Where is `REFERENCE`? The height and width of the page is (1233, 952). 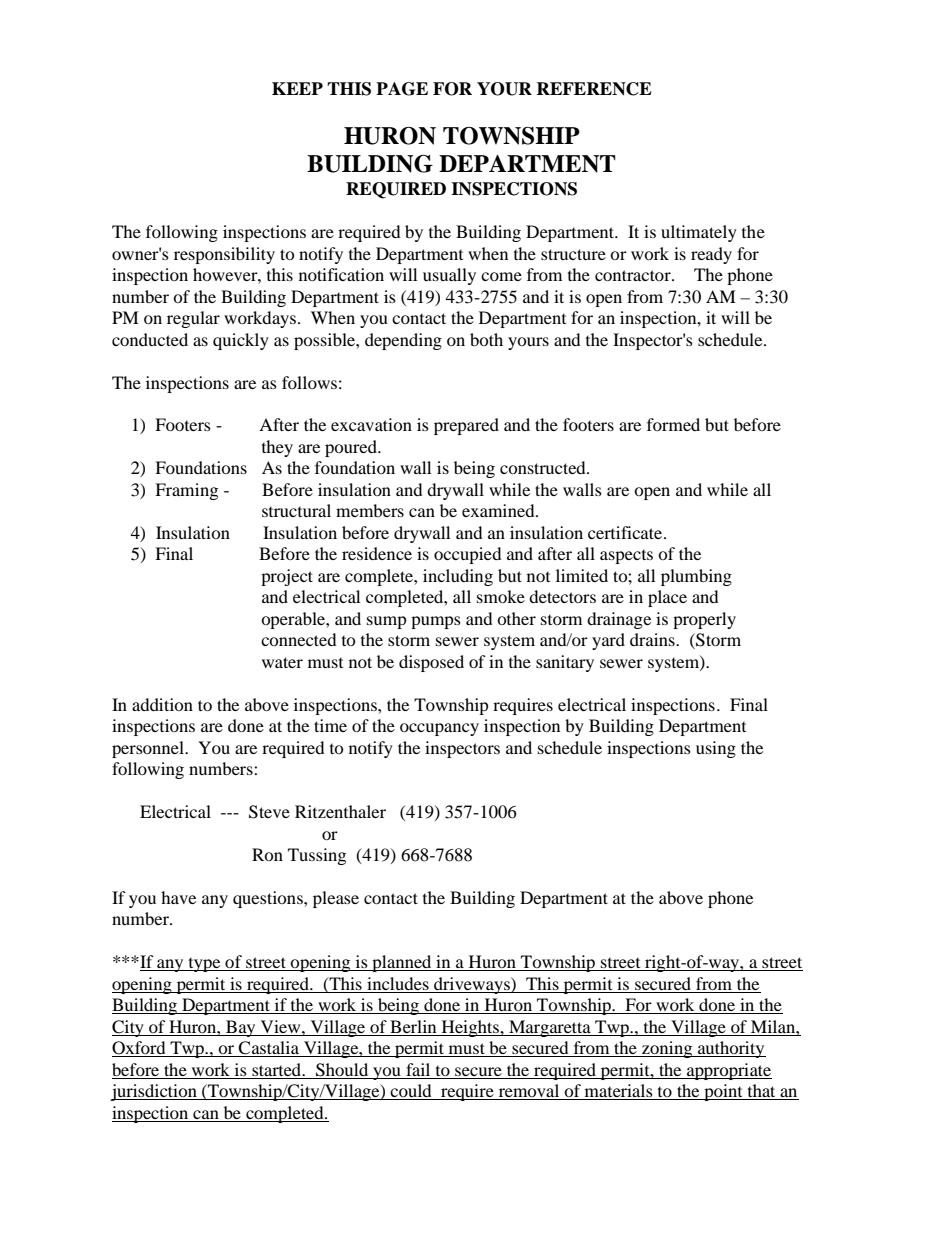 REFERENCE is located at coordinates (594, 89).
